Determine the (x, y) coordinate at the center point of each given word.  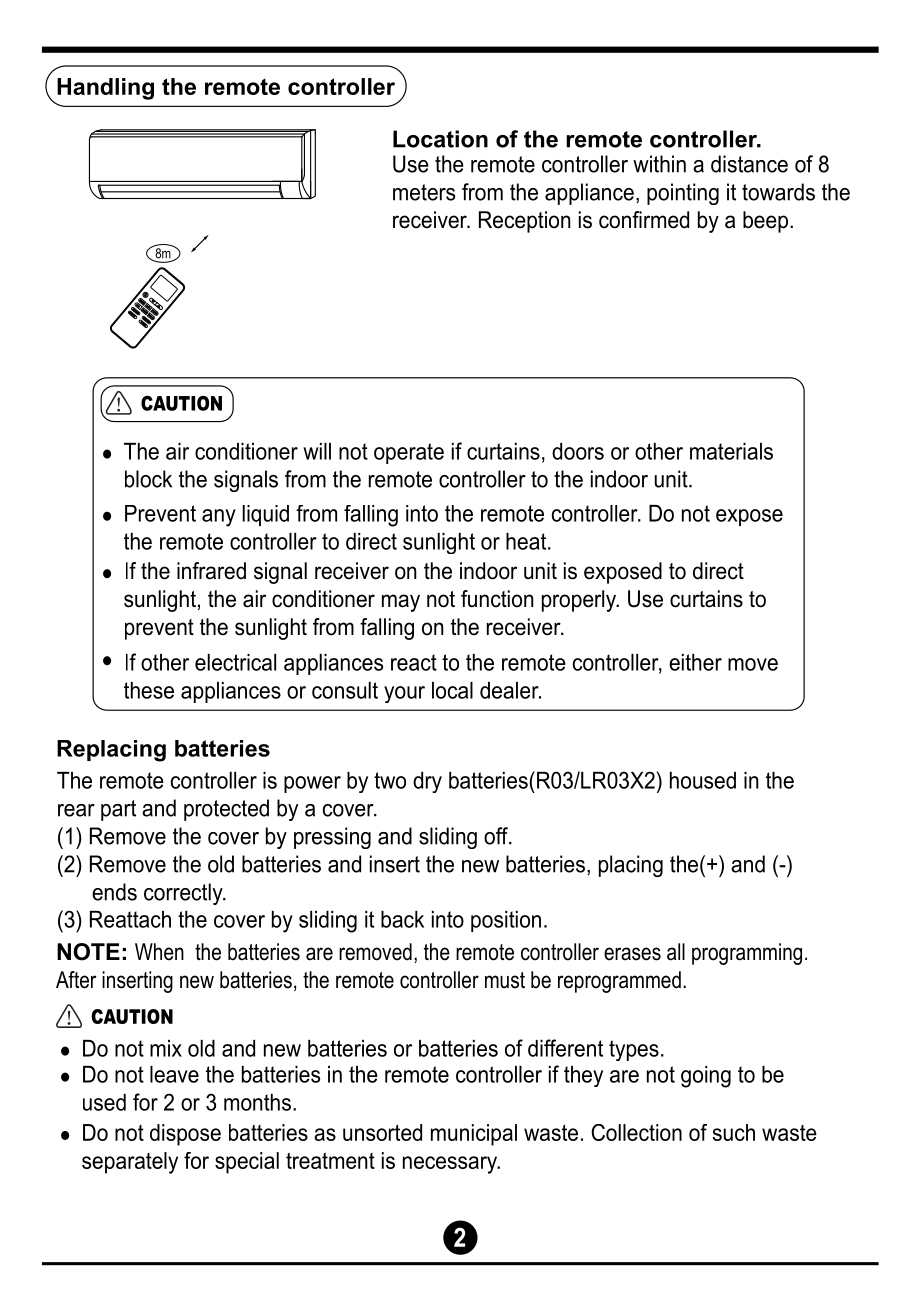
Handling (105, 89)
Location (440, 139)
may (401, 603)
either (695, 662)
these (149, 690)
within (659, 164)
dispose (185, 1135)
